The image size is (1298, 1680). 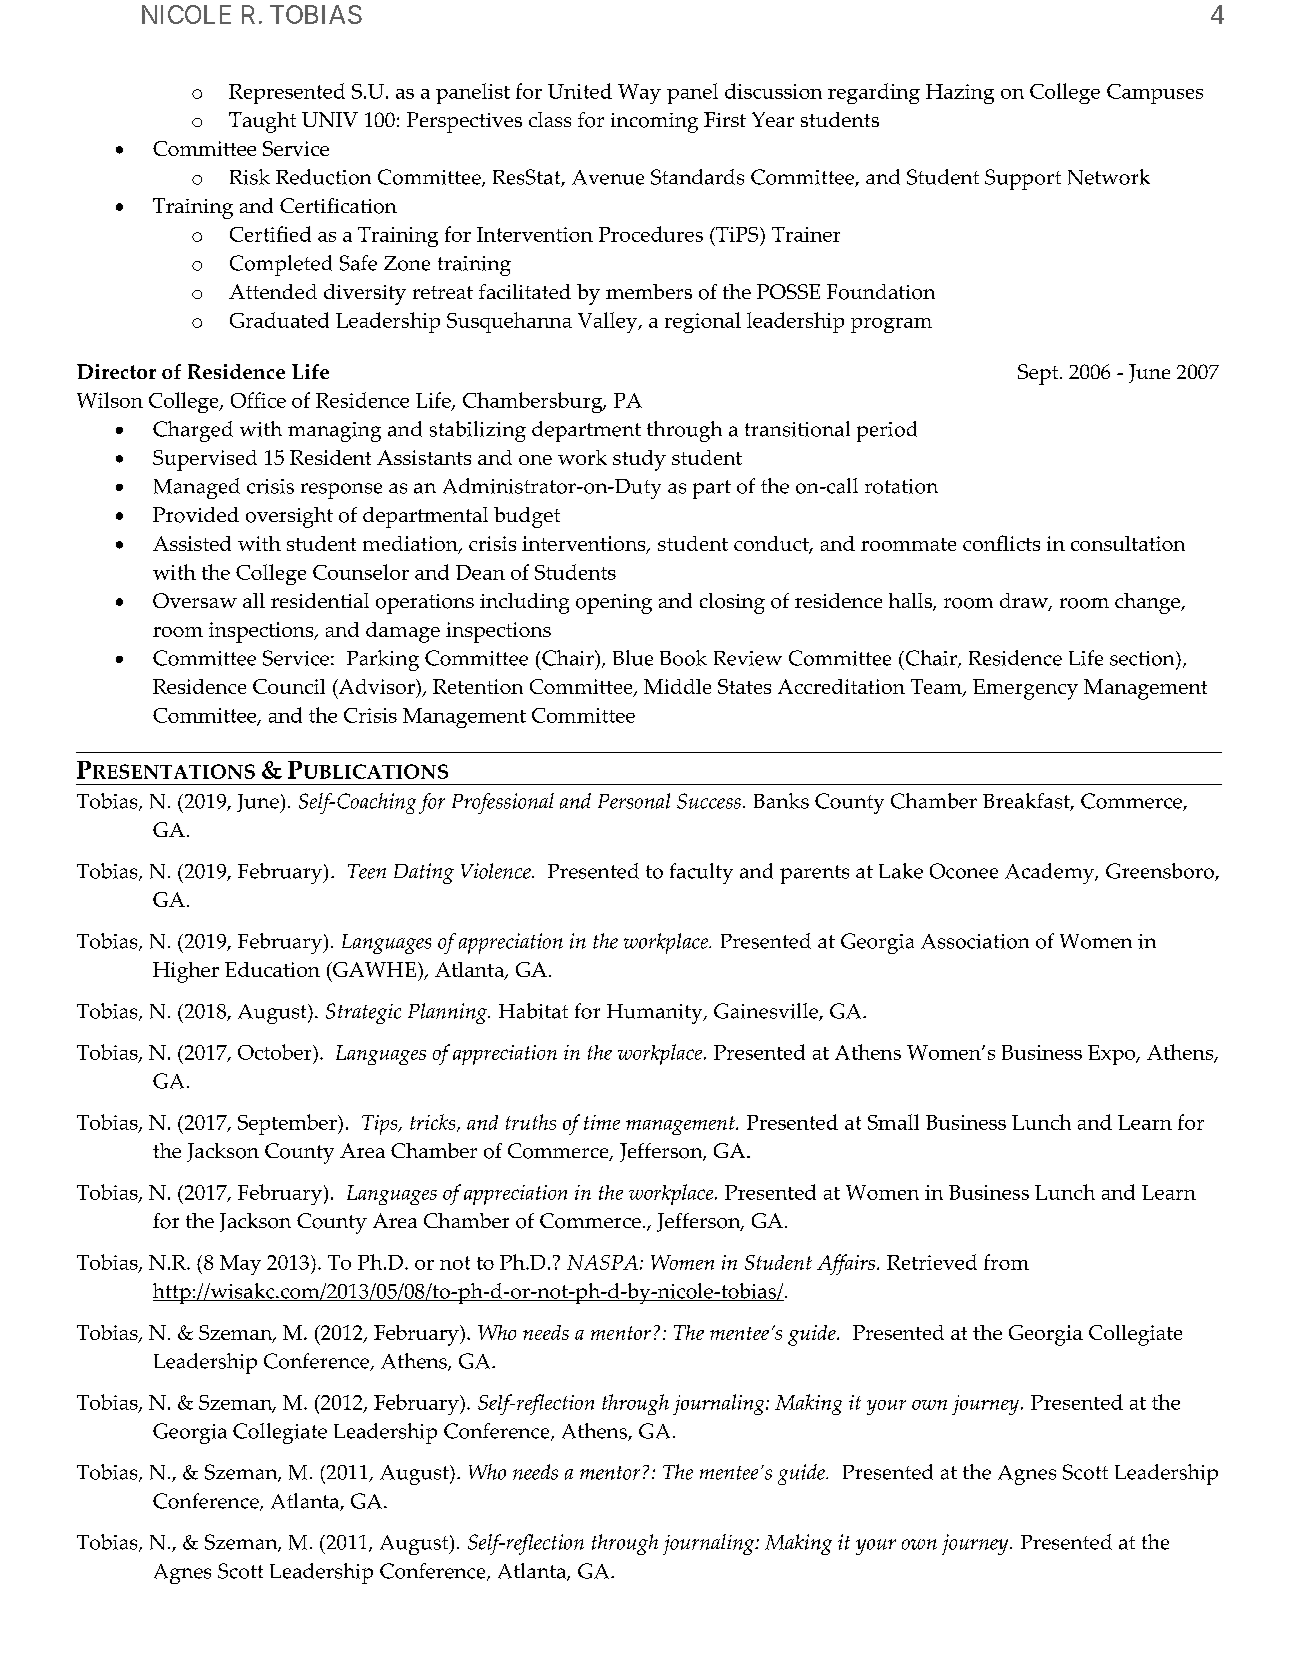 I want to click on Office, so click(x=258, y=400).
